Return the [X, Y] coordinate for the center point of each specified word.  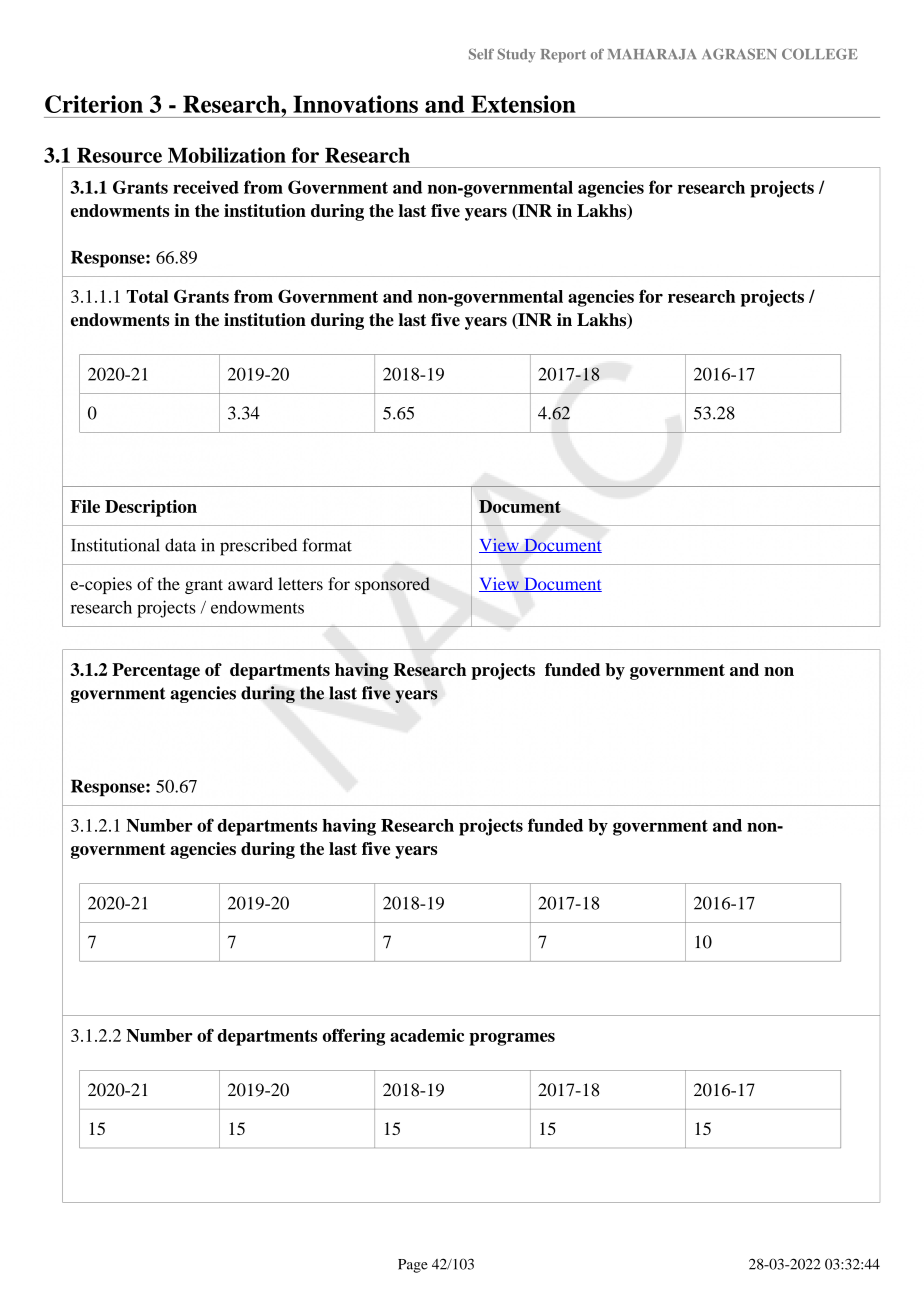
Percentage [156, 671]
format [327, 545]
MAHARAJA [652, 54]
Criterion [94, 104]
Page [413, 1266]
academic [427, 1035]
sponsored [392, 585]
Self [481, 54]
